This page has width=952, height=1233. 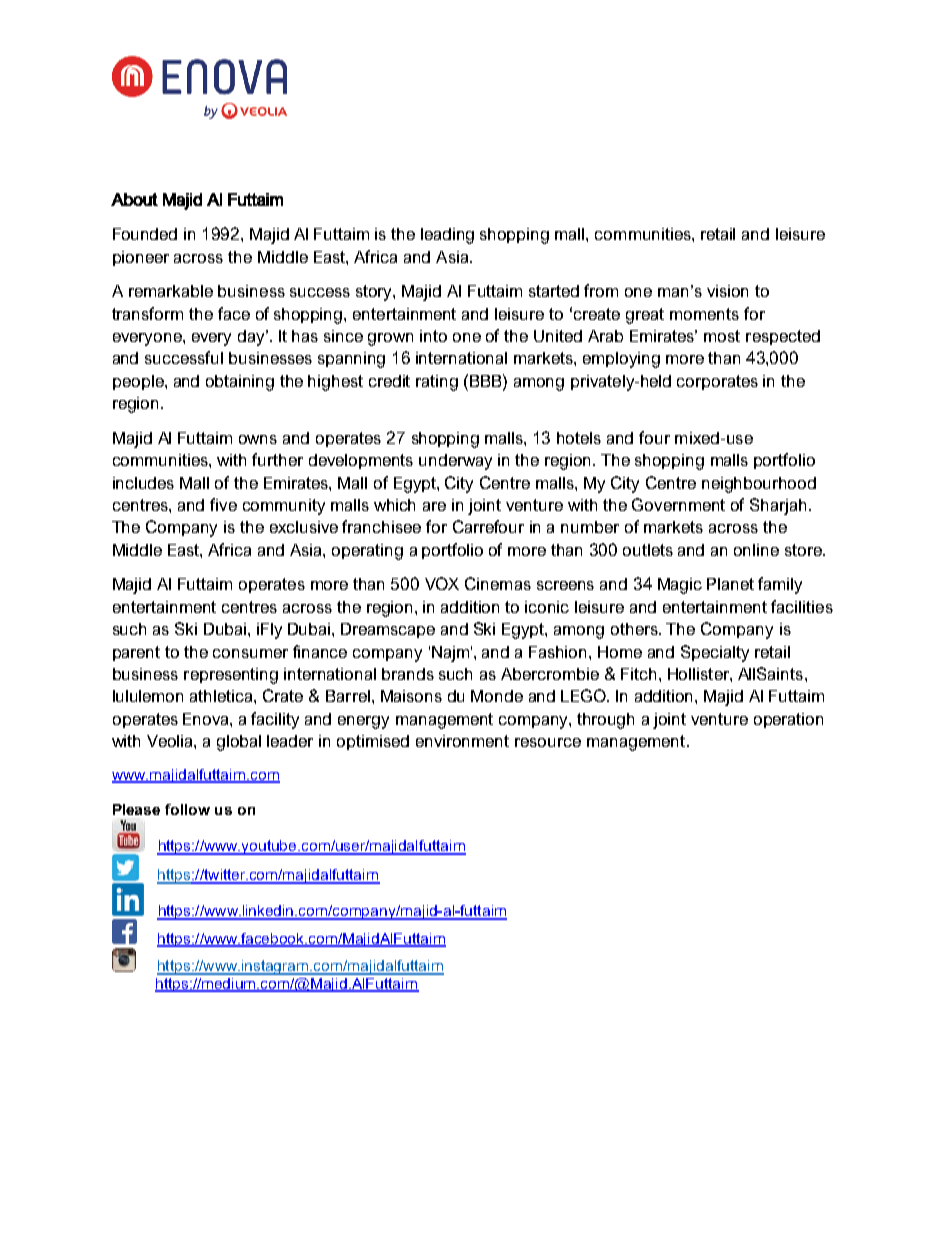 What do you see at coordinates (788, 720) in the page?
I see `operation` at bounding box center [788, 720].
